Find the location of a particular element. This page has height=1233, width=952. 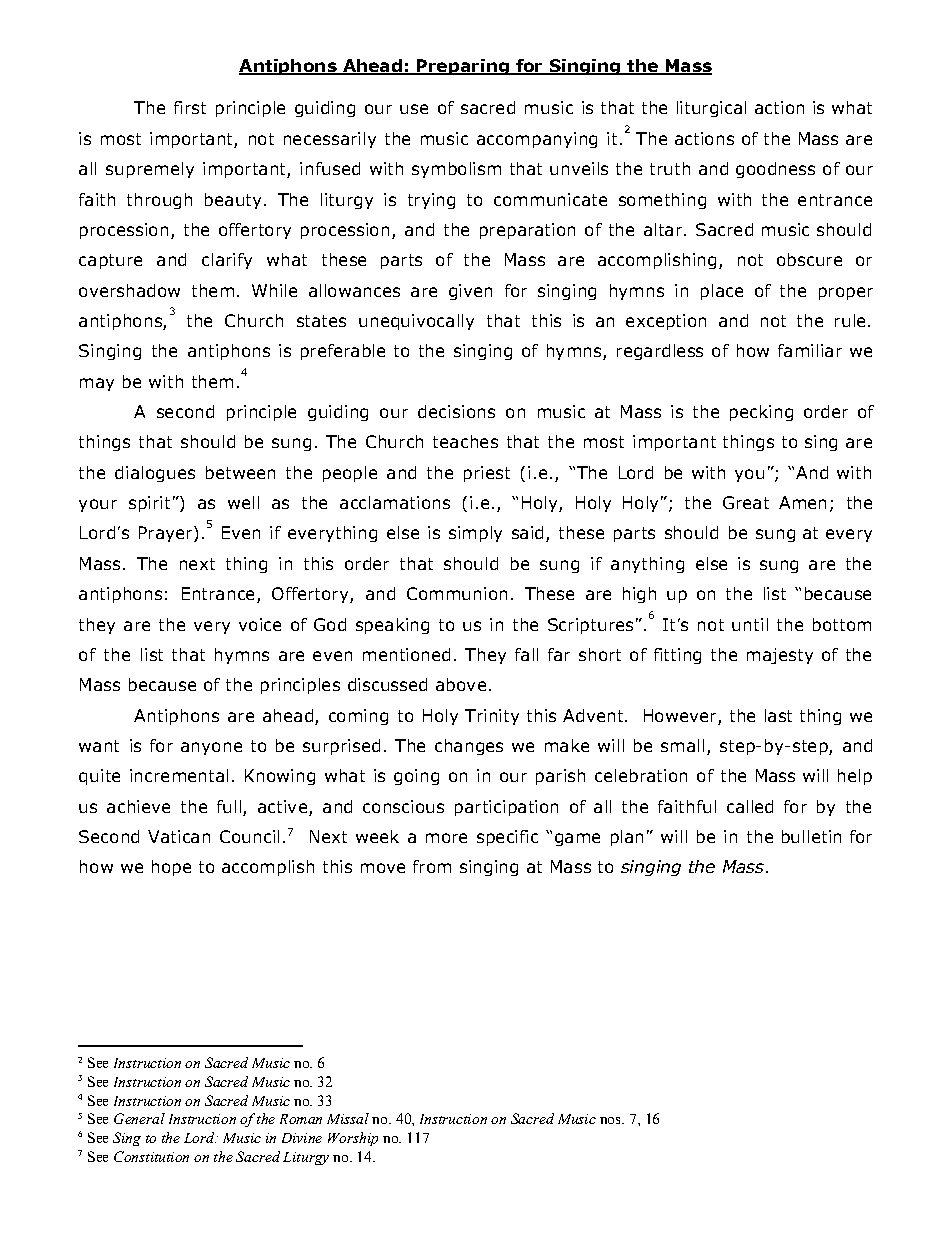

teaches is located at coordinates (465, 441).
